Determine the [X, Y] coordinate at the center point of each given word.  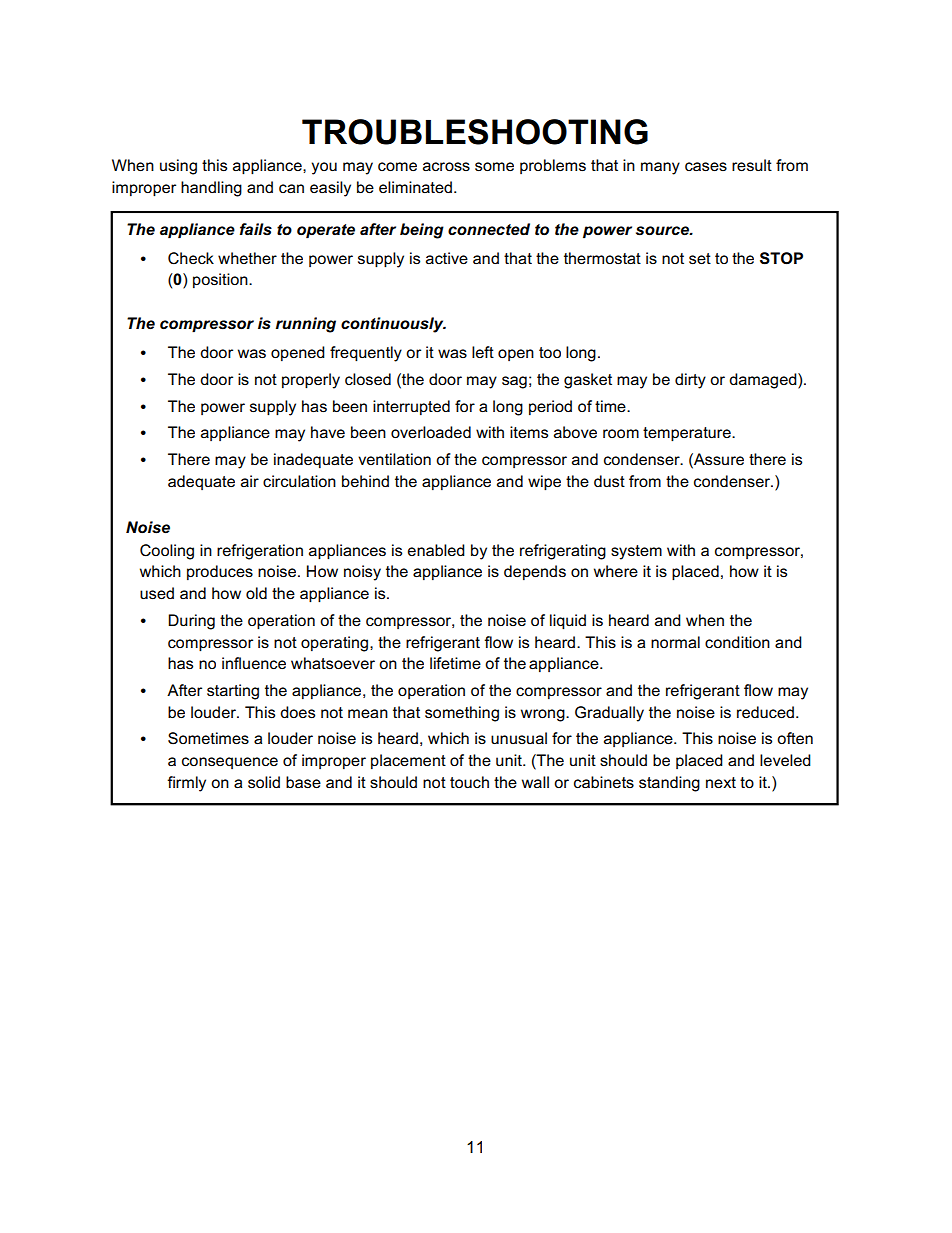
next [721, 782]
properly [311, 381]
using [178, 167]
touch [469, 782]
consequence [230, 763]
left [483, 352]
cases [706, 167]
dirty [690, 381]
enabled [436, 550]
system [636, 552]
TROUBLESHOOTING [475, 132]
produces [220, 572]
